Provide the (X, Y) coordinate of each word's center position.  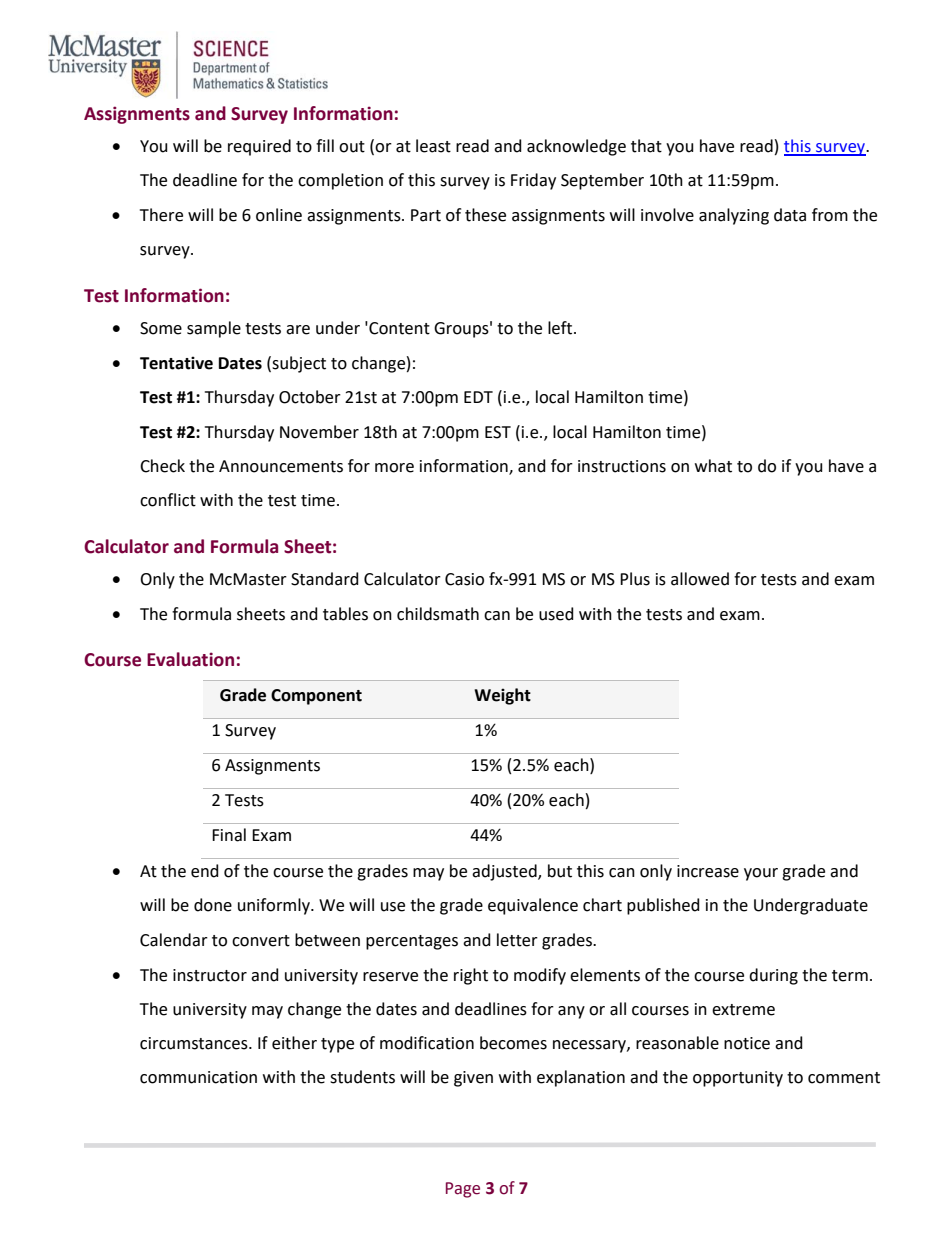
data (790, 215)
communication (198, 1077)
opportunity (738, 1079)
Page (463, 1190)
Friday (533, 181)
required (259, 147)
